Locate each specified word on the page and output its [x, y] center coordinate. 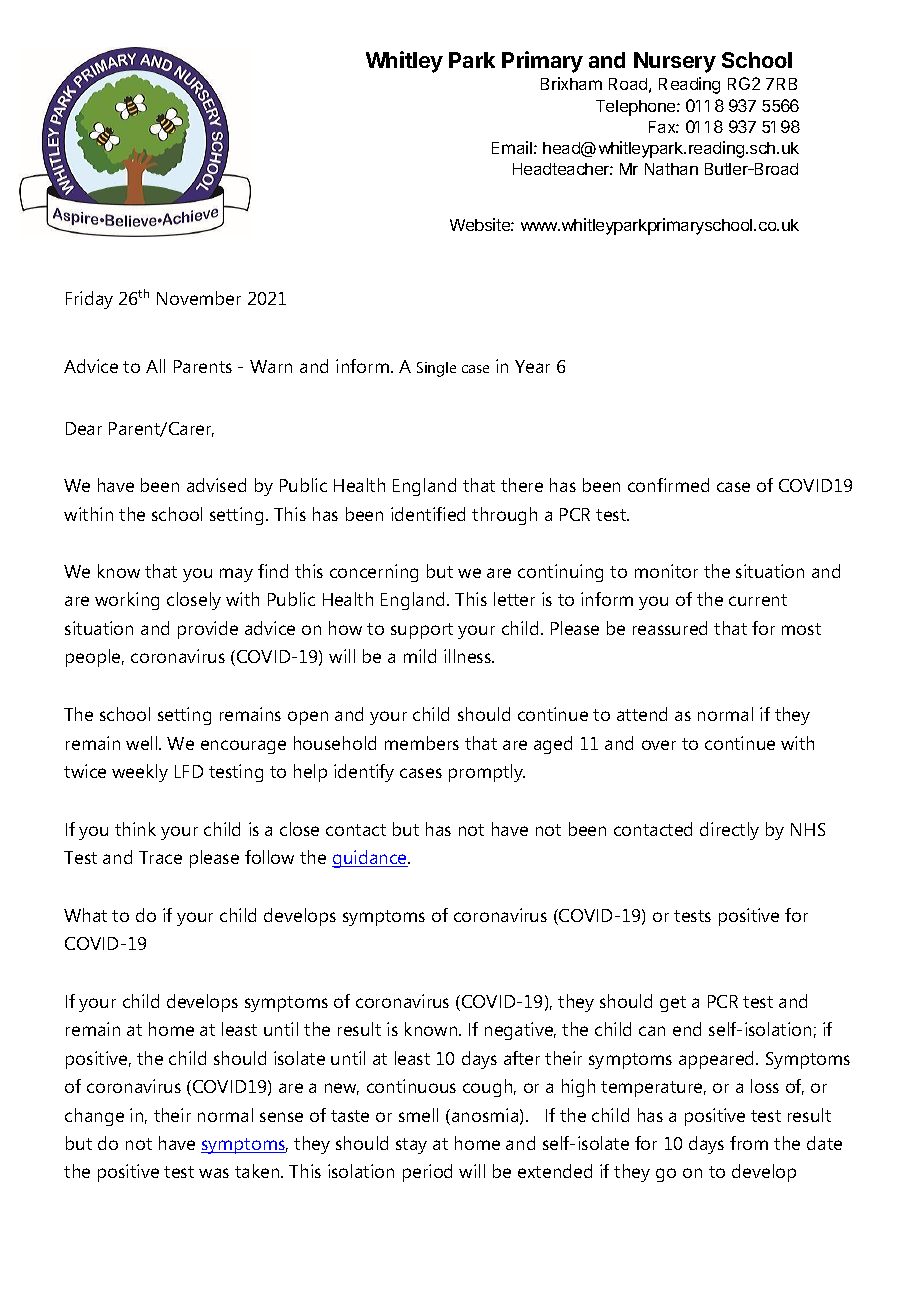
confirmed [668, 485]
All [155, 366]
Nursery [675, 62]
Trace [160, 857]
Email [512, 147]
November [199, 298]
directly [729, 831]
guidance [370, 859]
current [758, 600]
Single [436, 369]
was [214, 1173]
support [422, 631]
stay [411, 1146]
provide [208, 630]
